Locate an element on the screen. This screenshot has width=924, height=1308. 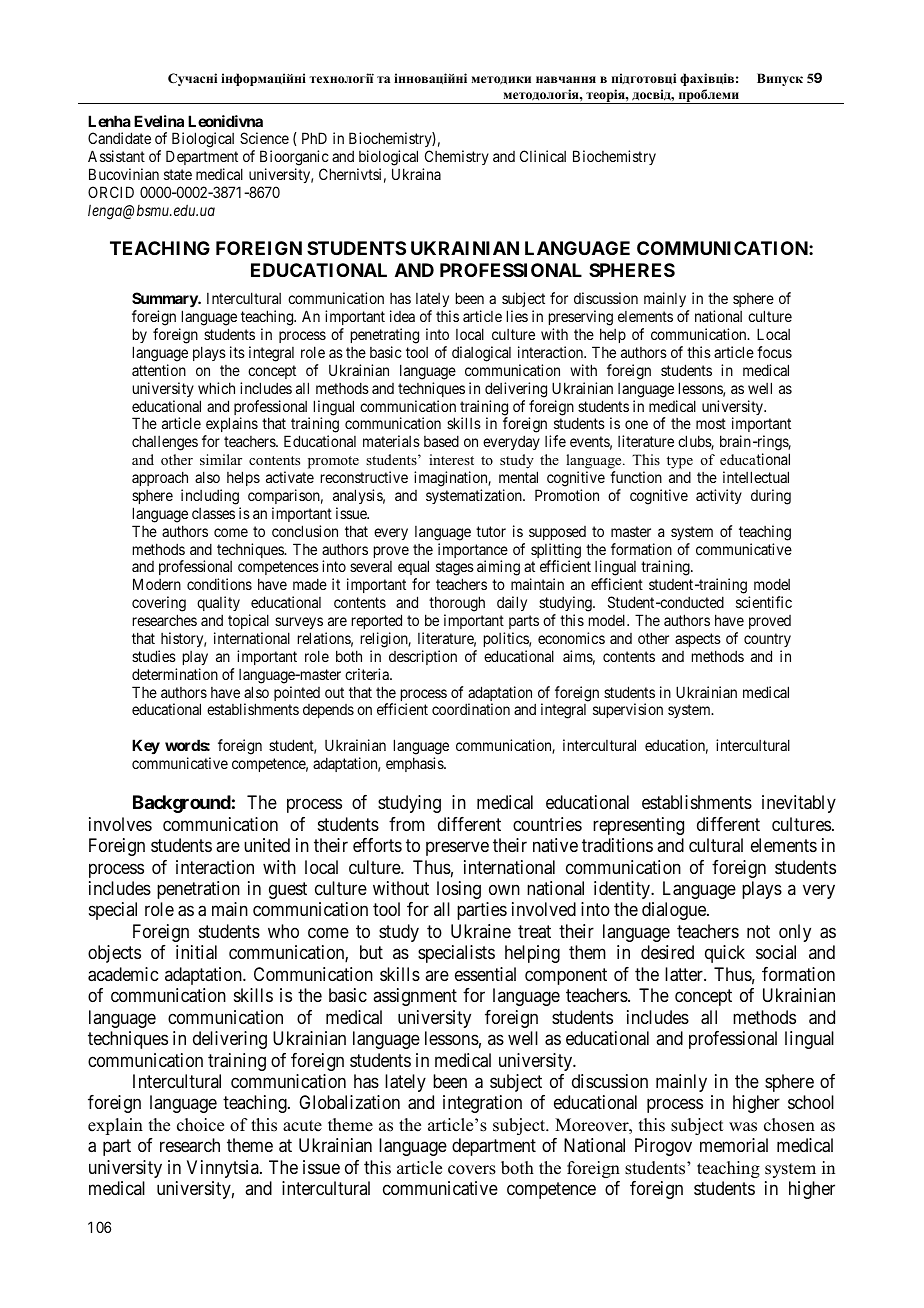
choice is located at coordinates (200, 1125).
